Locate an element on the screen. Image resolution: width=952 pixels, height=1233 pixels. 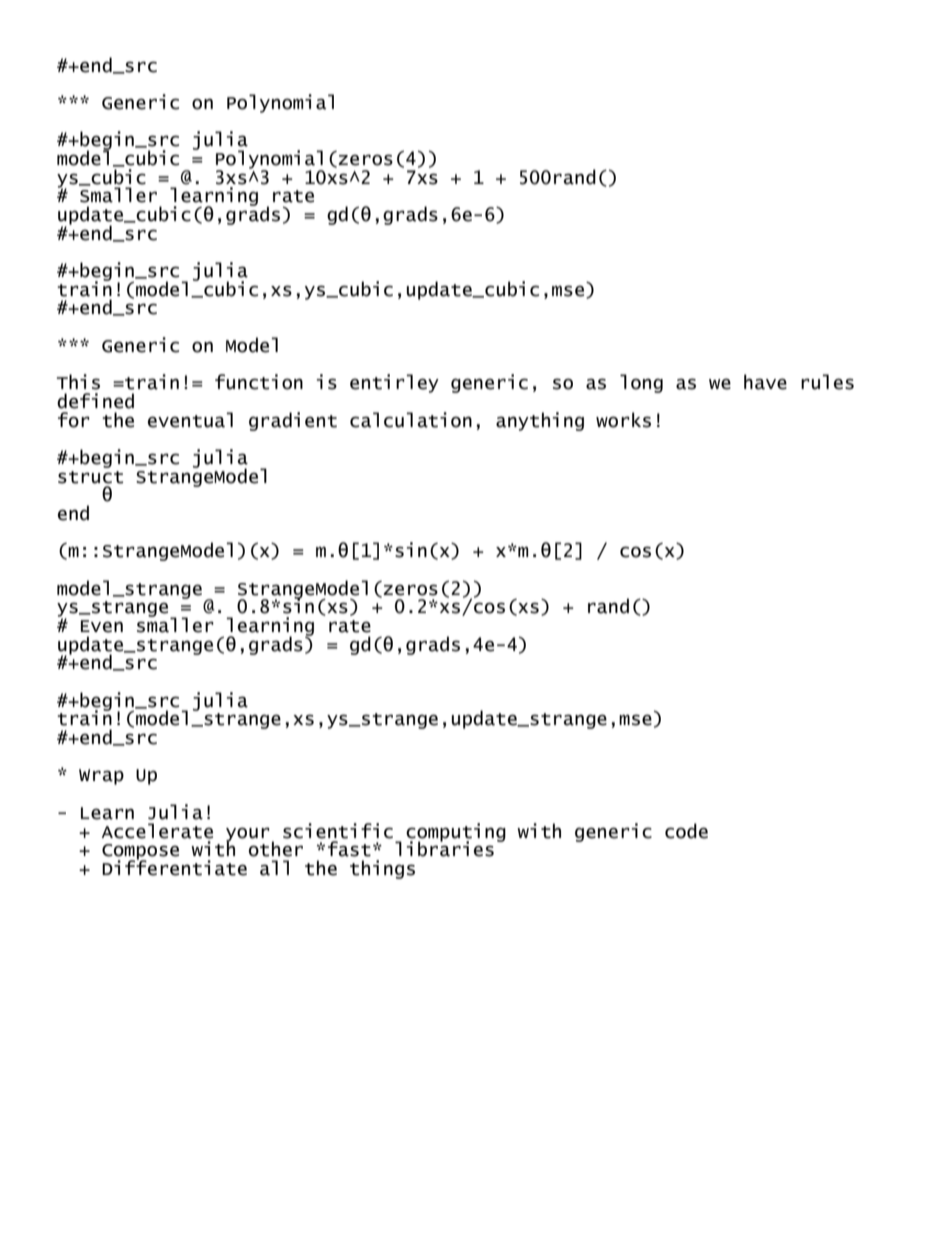
calculation is located at coordinates (411, 420).
